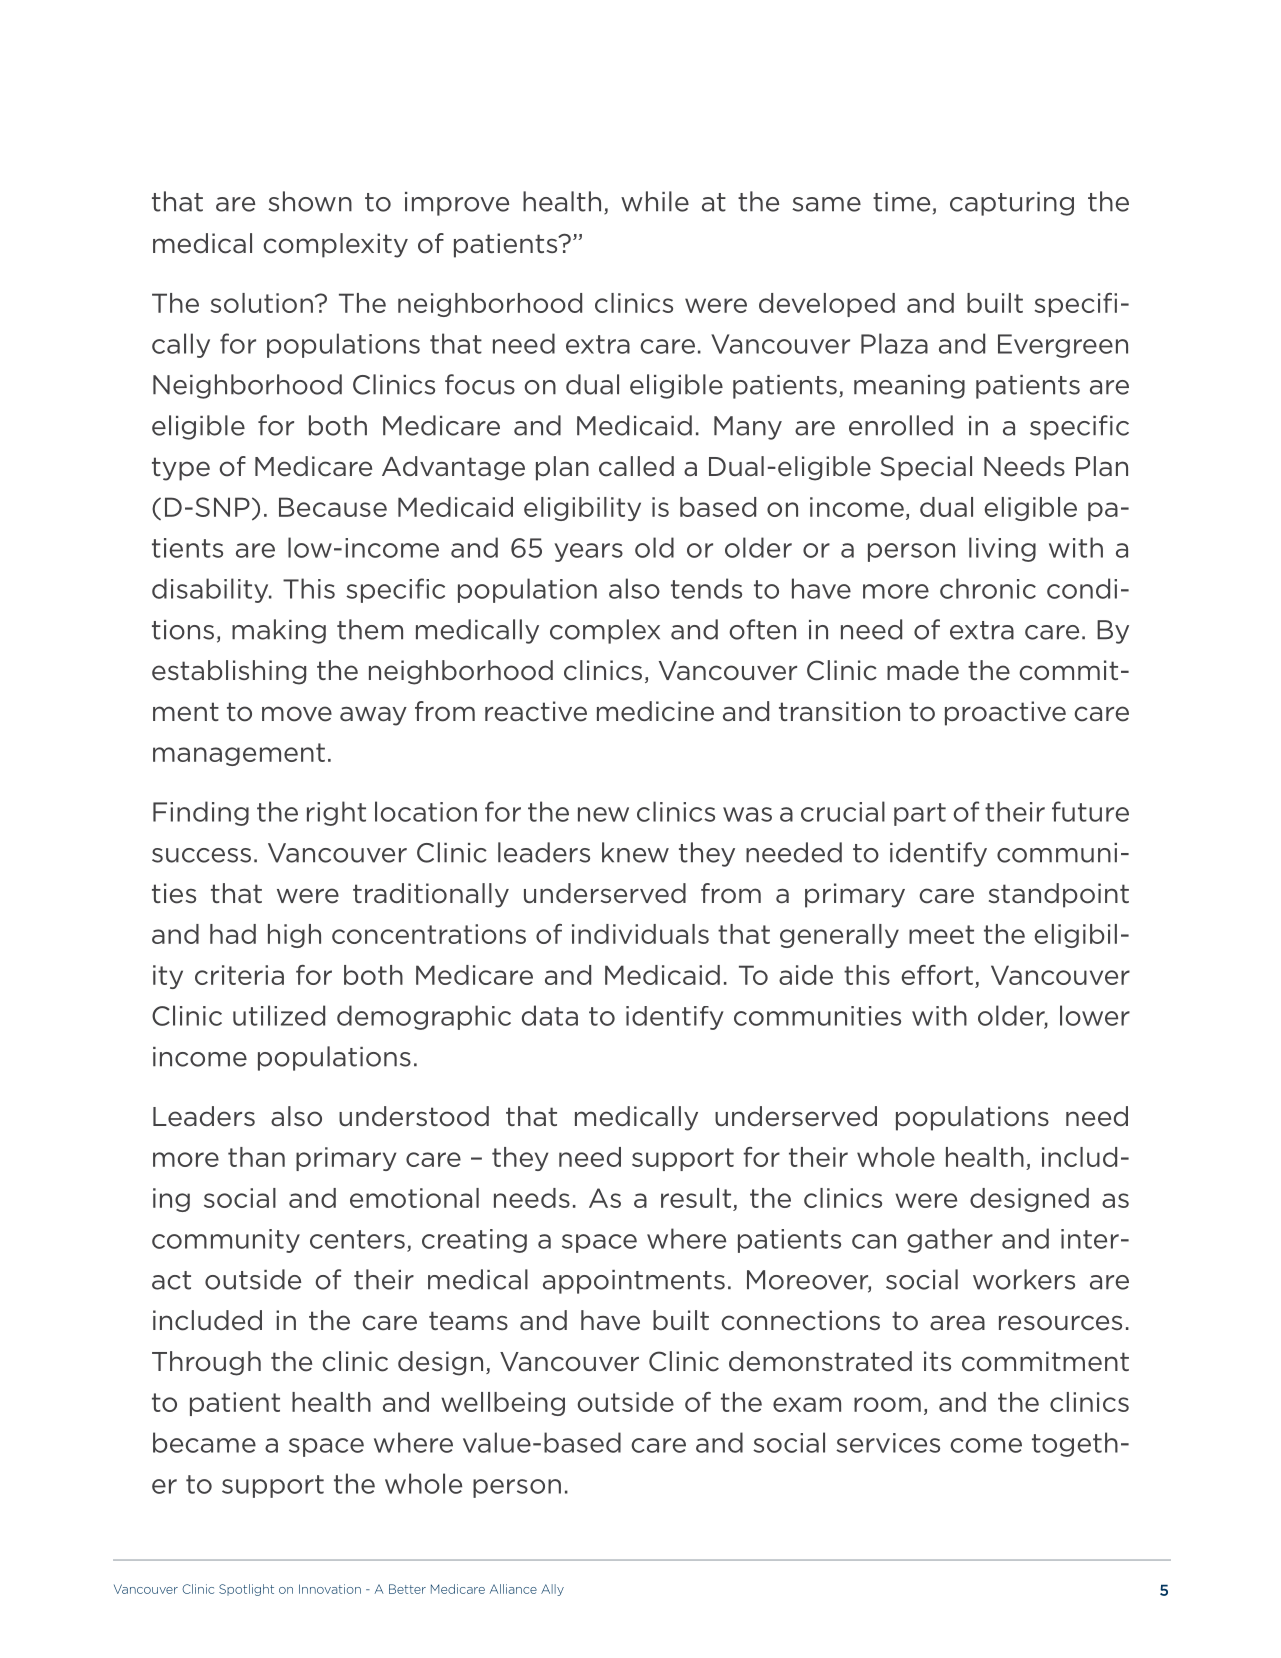 This image has width=1281, height=1658. What do you see at coordinates (513, 1589) in the image?
I see `Alliance` at bounding box center [513, 1589].
